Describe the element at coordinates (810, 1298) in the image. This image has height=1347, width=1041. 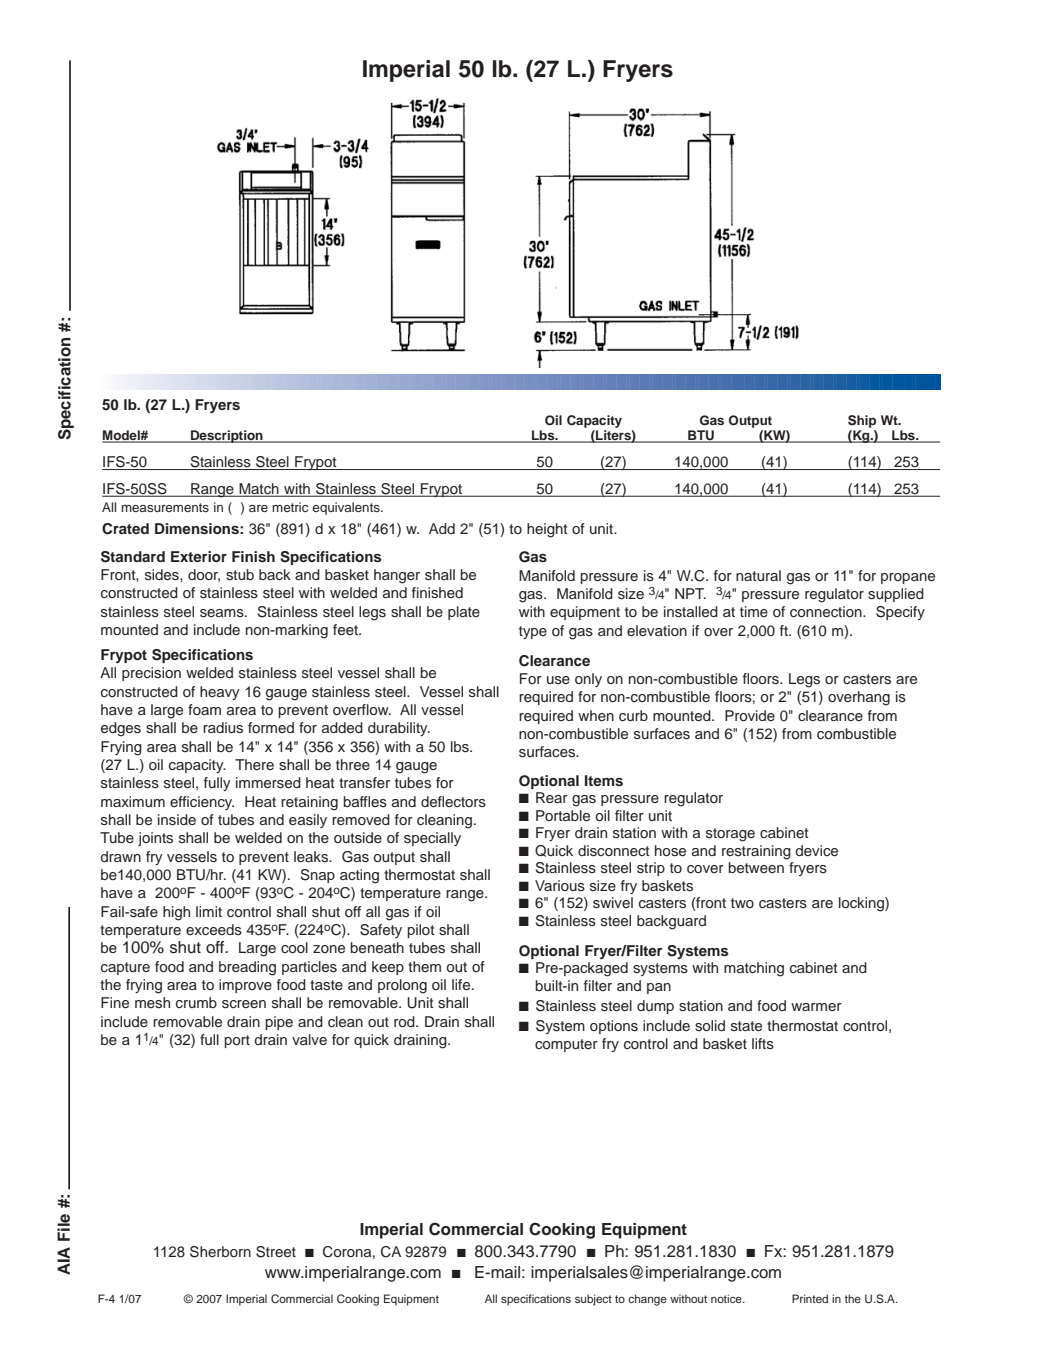
I see `Printed` at that location.
